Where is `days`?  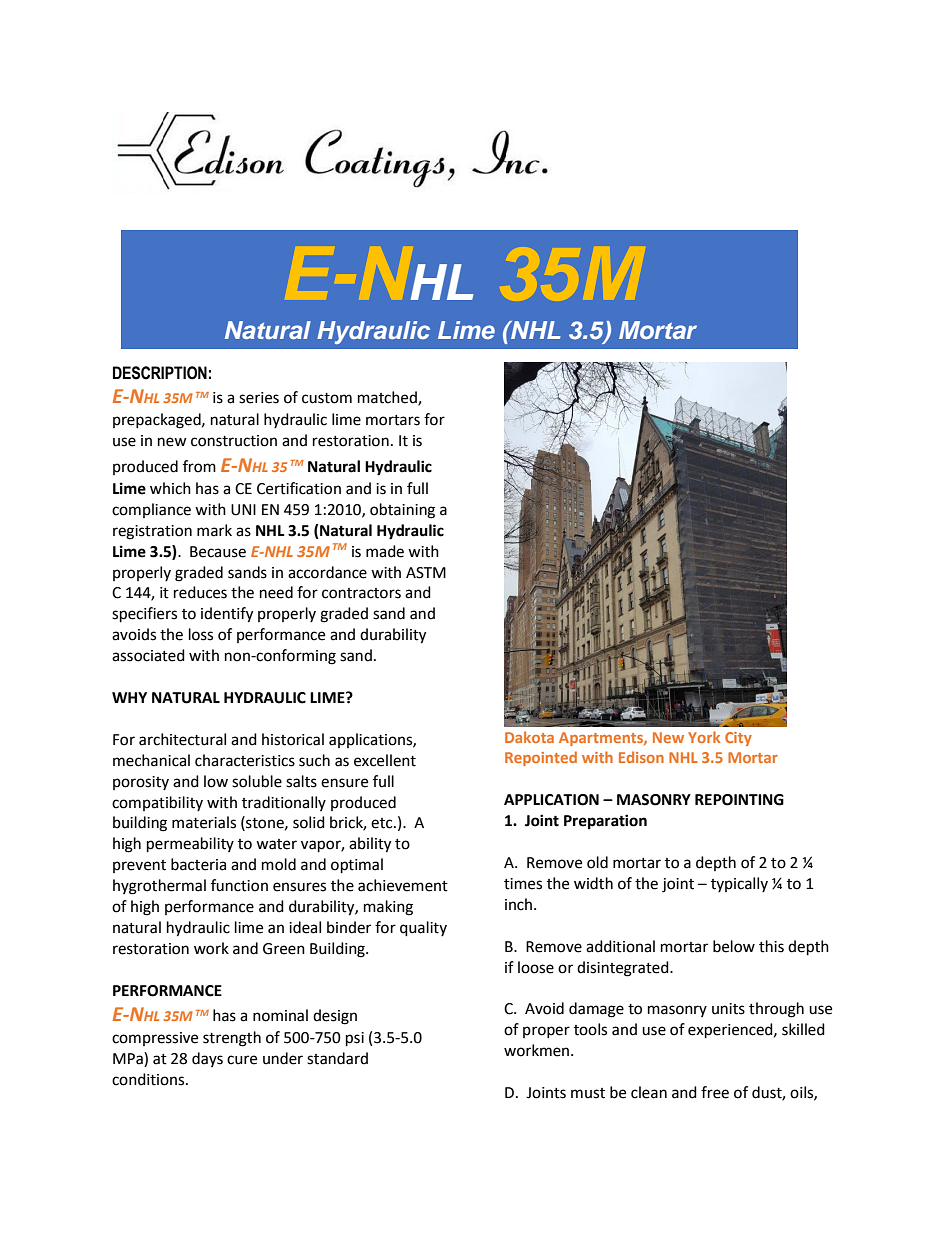 days is located at coordinates (207, 1059).
